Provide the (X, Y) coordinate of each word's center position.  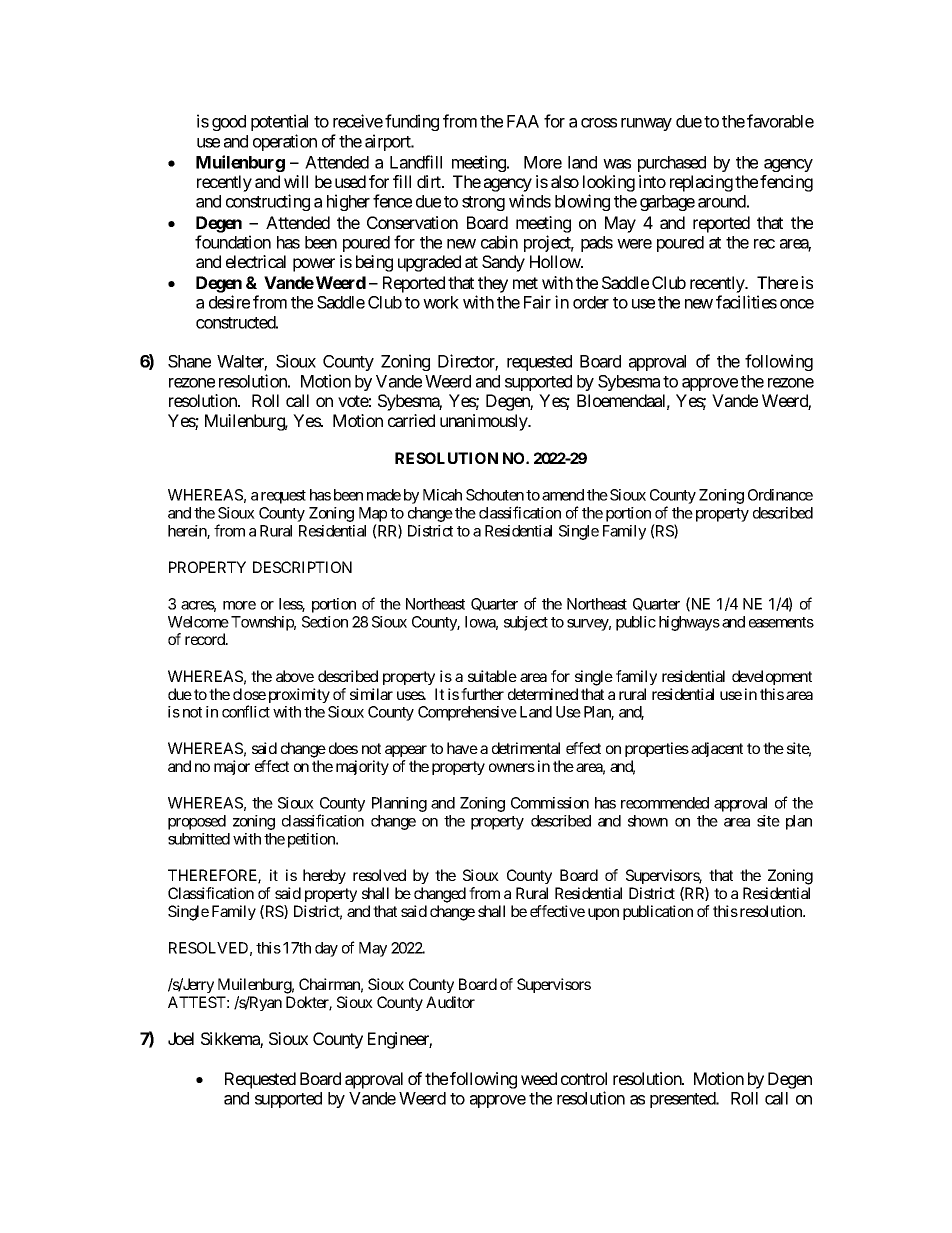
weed (539, 1078)
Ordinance (780, 495)
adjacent (717, 749)
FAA (523, 121)
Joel (181, 1038)
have (462, 748)
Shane (189, 361)
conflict (246, 711)
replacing (701, 183)
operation (285, 142)
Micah (442, 495)
